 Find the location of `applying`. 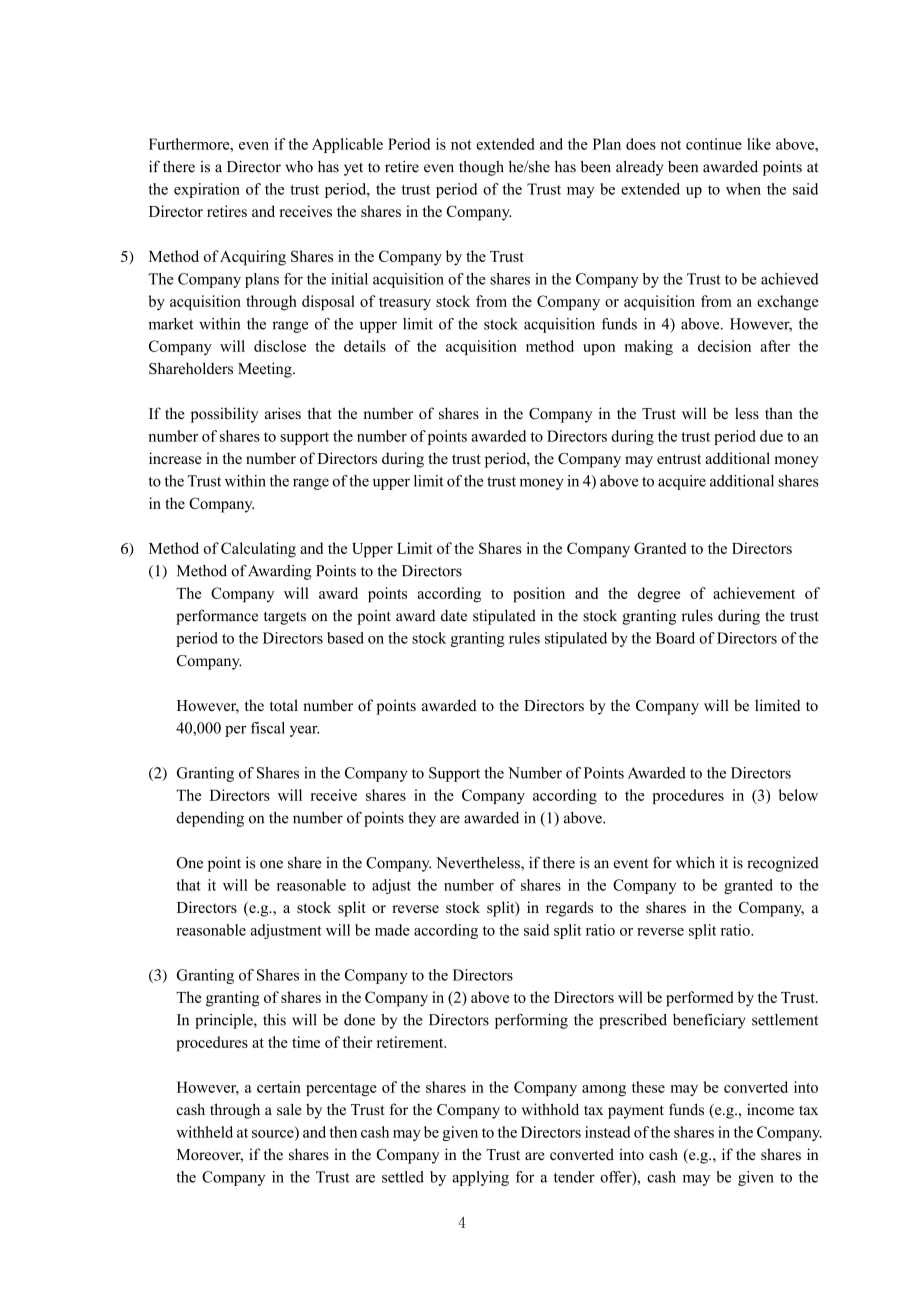

applying is located at coordinates (480, 1178).
